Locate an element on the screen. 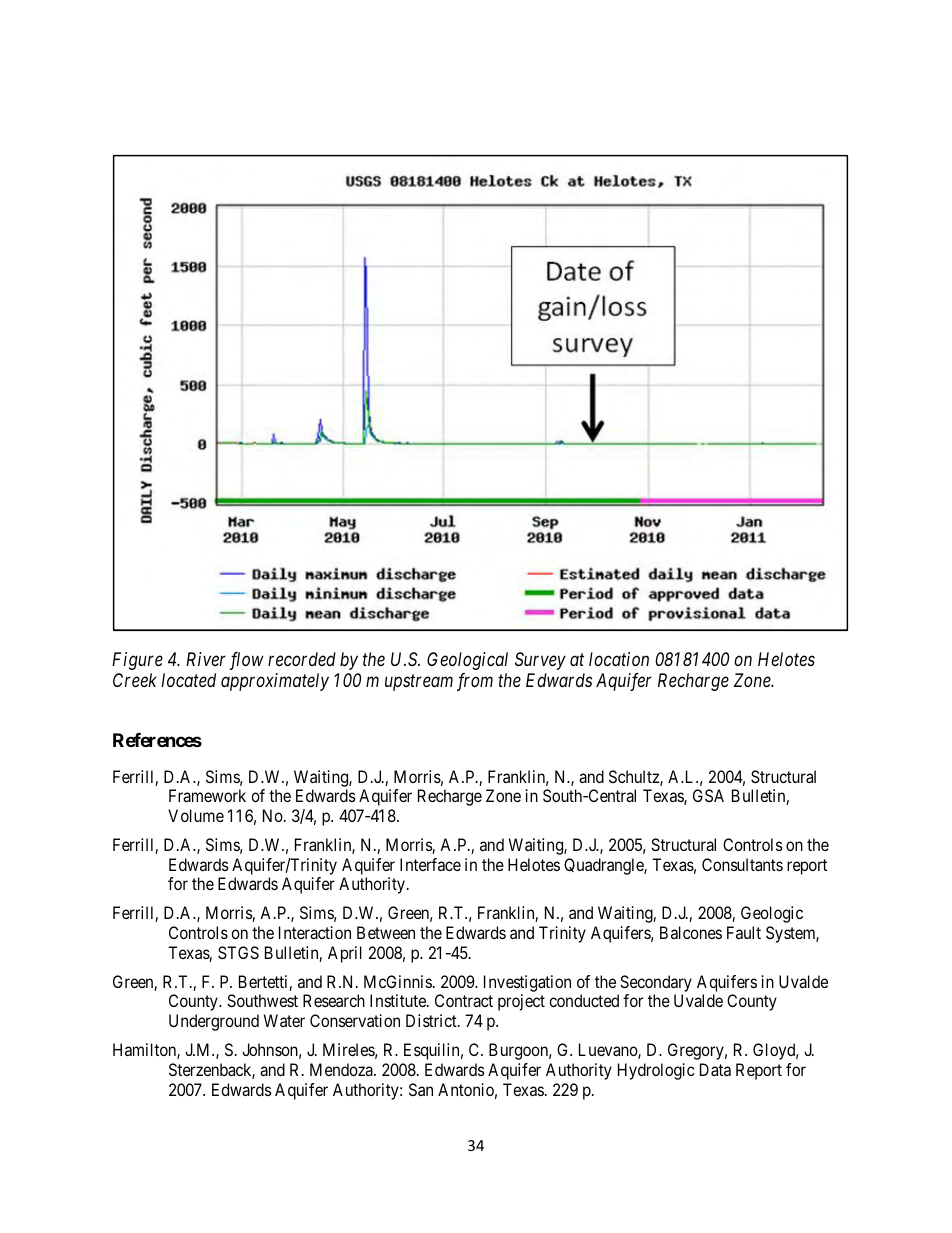 Image resolution: width=952 pixels, height=1233 pixels. Interaction is located at coordinates (315, 932).
